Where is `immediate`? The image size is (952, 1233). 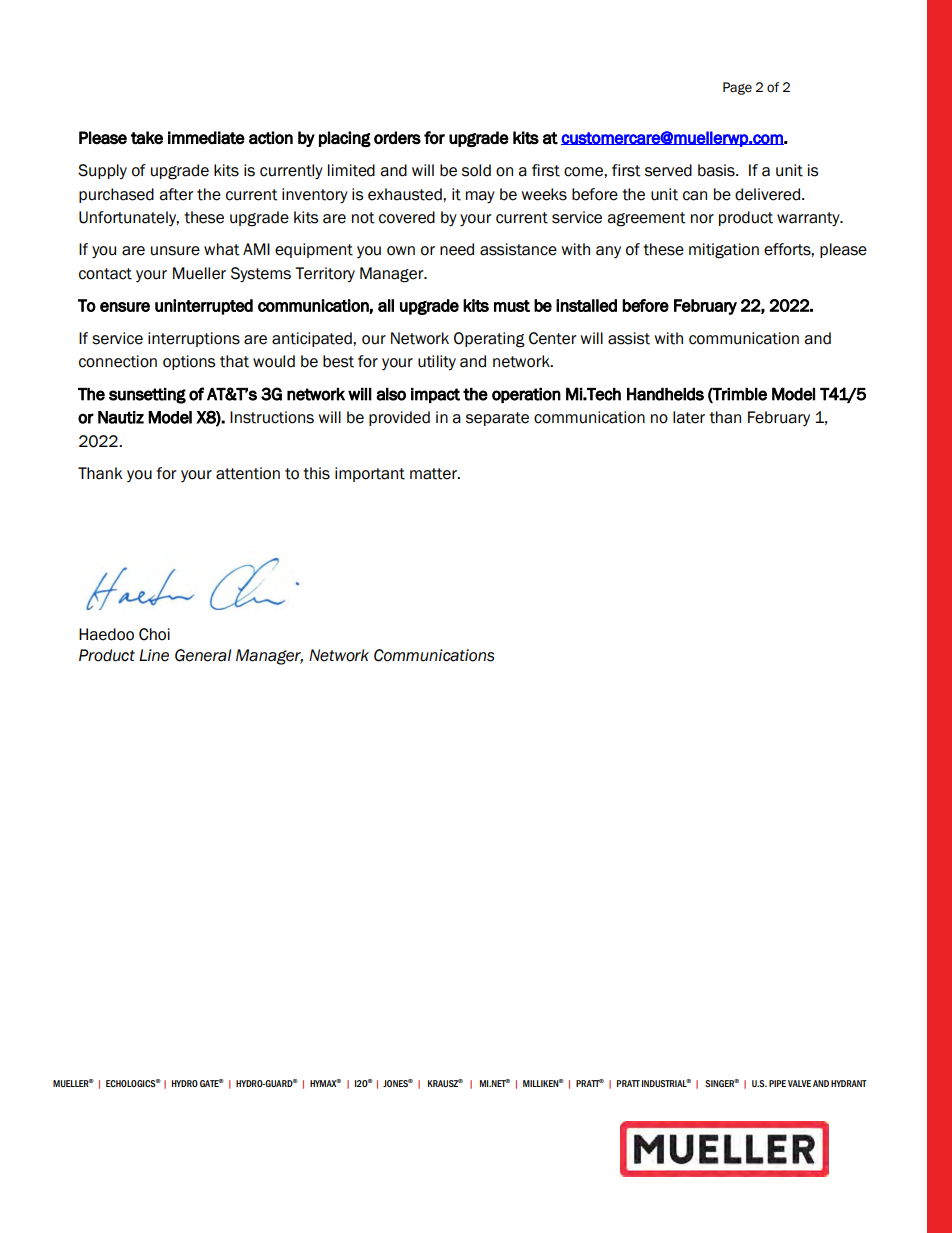 immediate is located at coordinates (206, 138).
